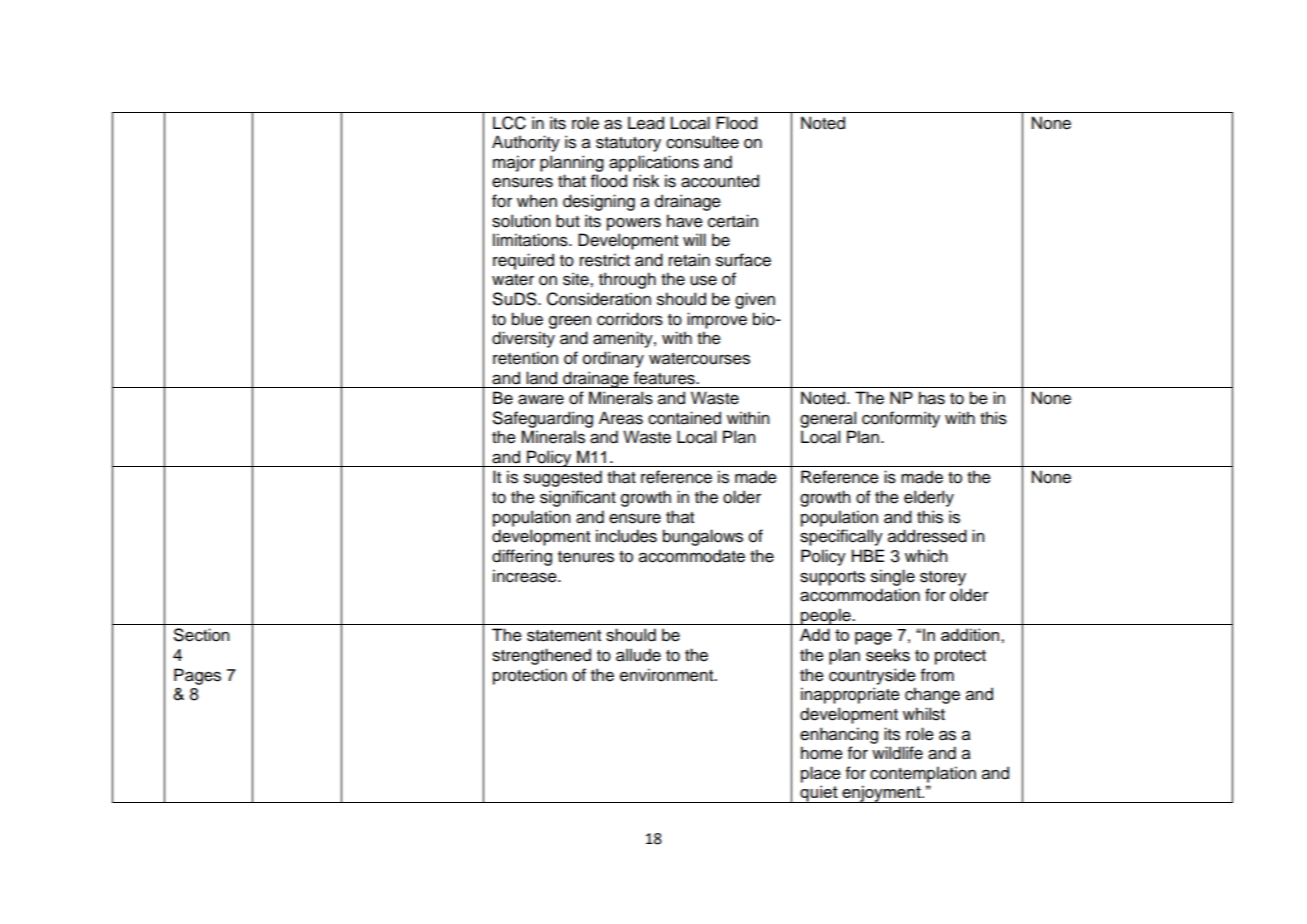 The image size is (1307, 924). Describe the element at coordinates (821, 774) in the image. I see `place` at that location.
